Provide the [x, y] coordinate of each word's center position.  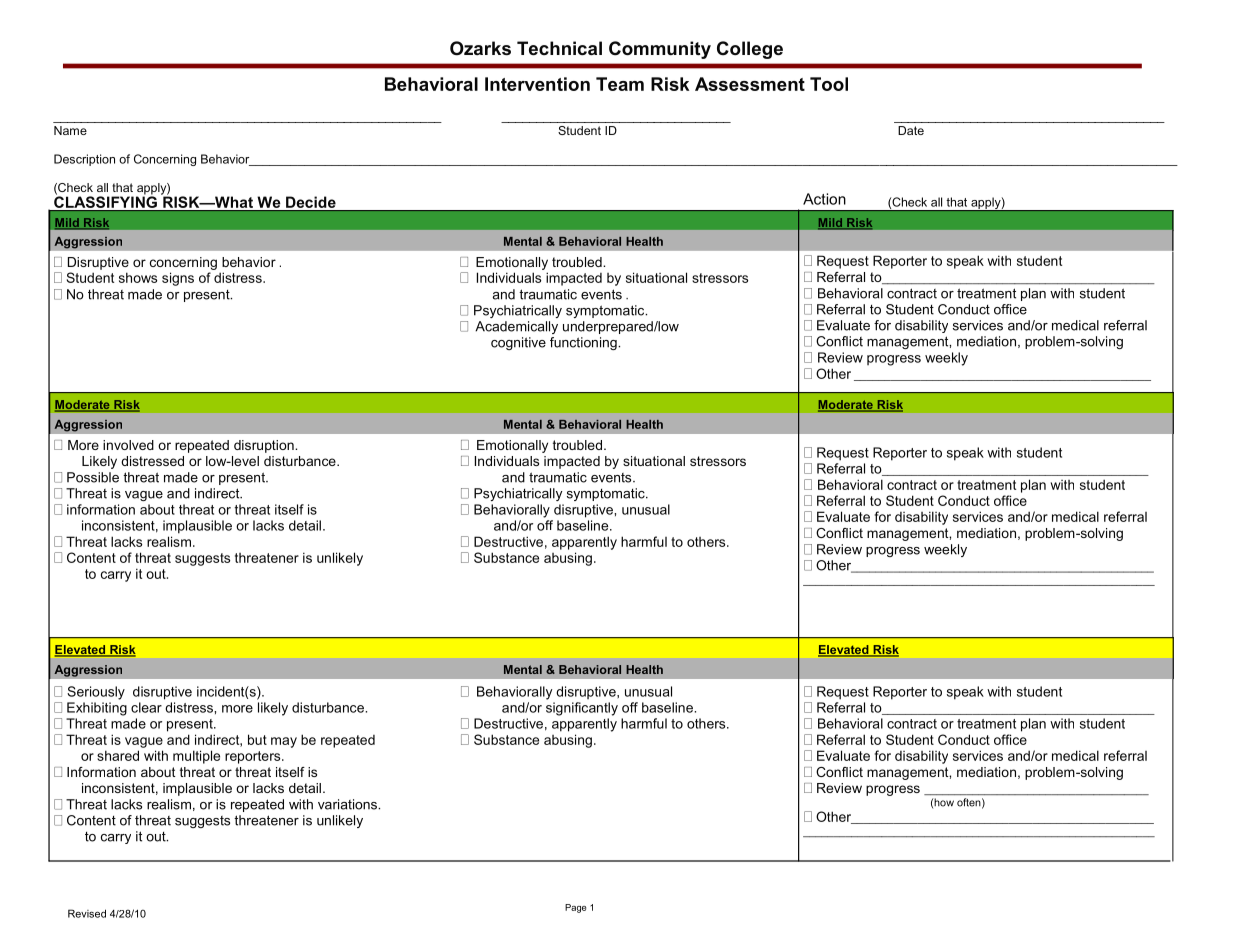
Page [575, 908]
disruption [265, 446]
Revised [87, 913]
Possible [93, 477]
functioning [584, 343]
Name [70, 130]
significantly [582, 709]
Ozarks [480, 48]
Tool [829, 84]
